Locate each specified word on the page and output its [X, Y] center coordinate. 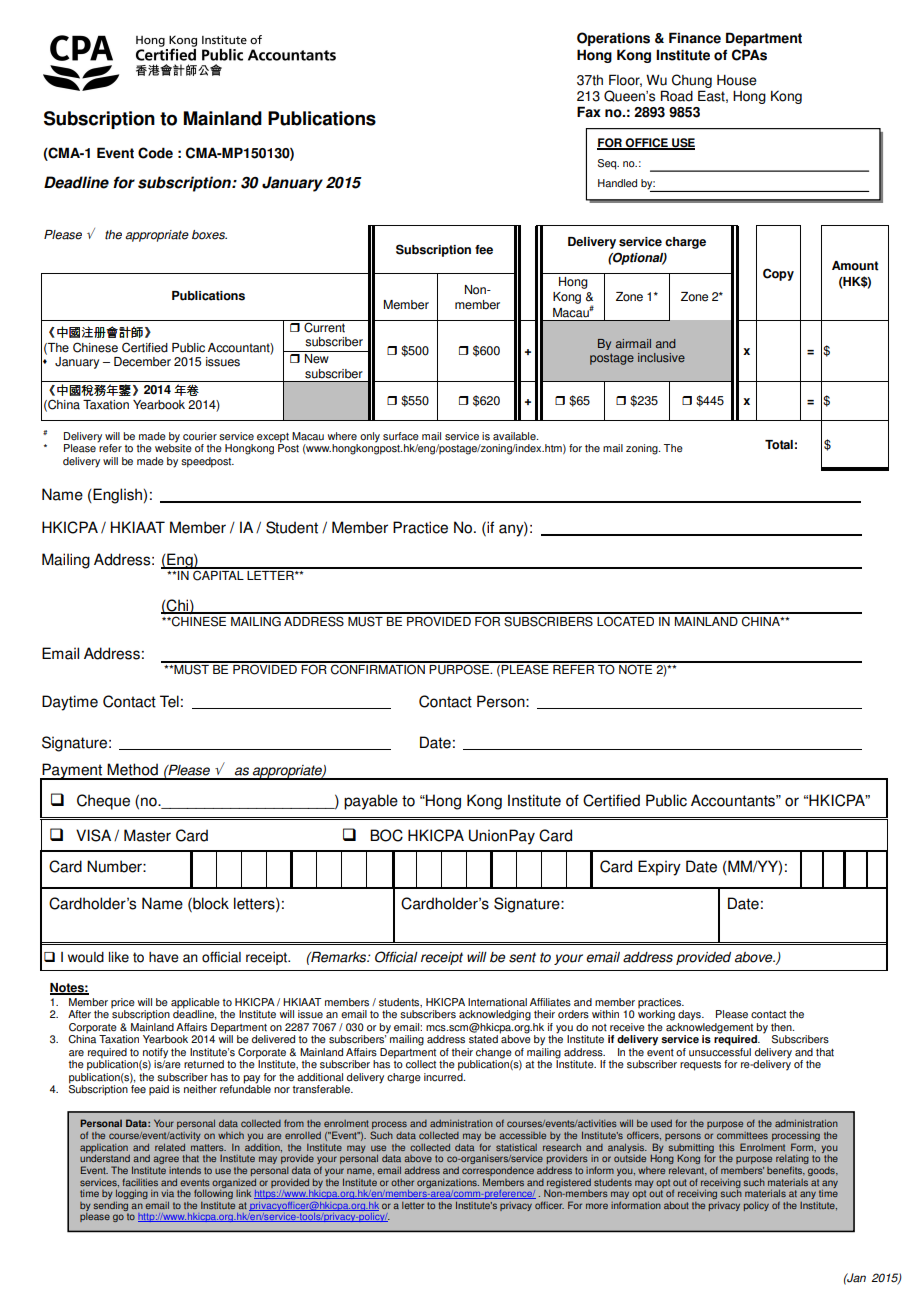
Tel [169, 701]
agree [166, 1160]
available [515, 436]
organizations [448, 1183]
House [737, 80]
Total [779, 445]
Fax [589, 112]
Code [155, 153]
